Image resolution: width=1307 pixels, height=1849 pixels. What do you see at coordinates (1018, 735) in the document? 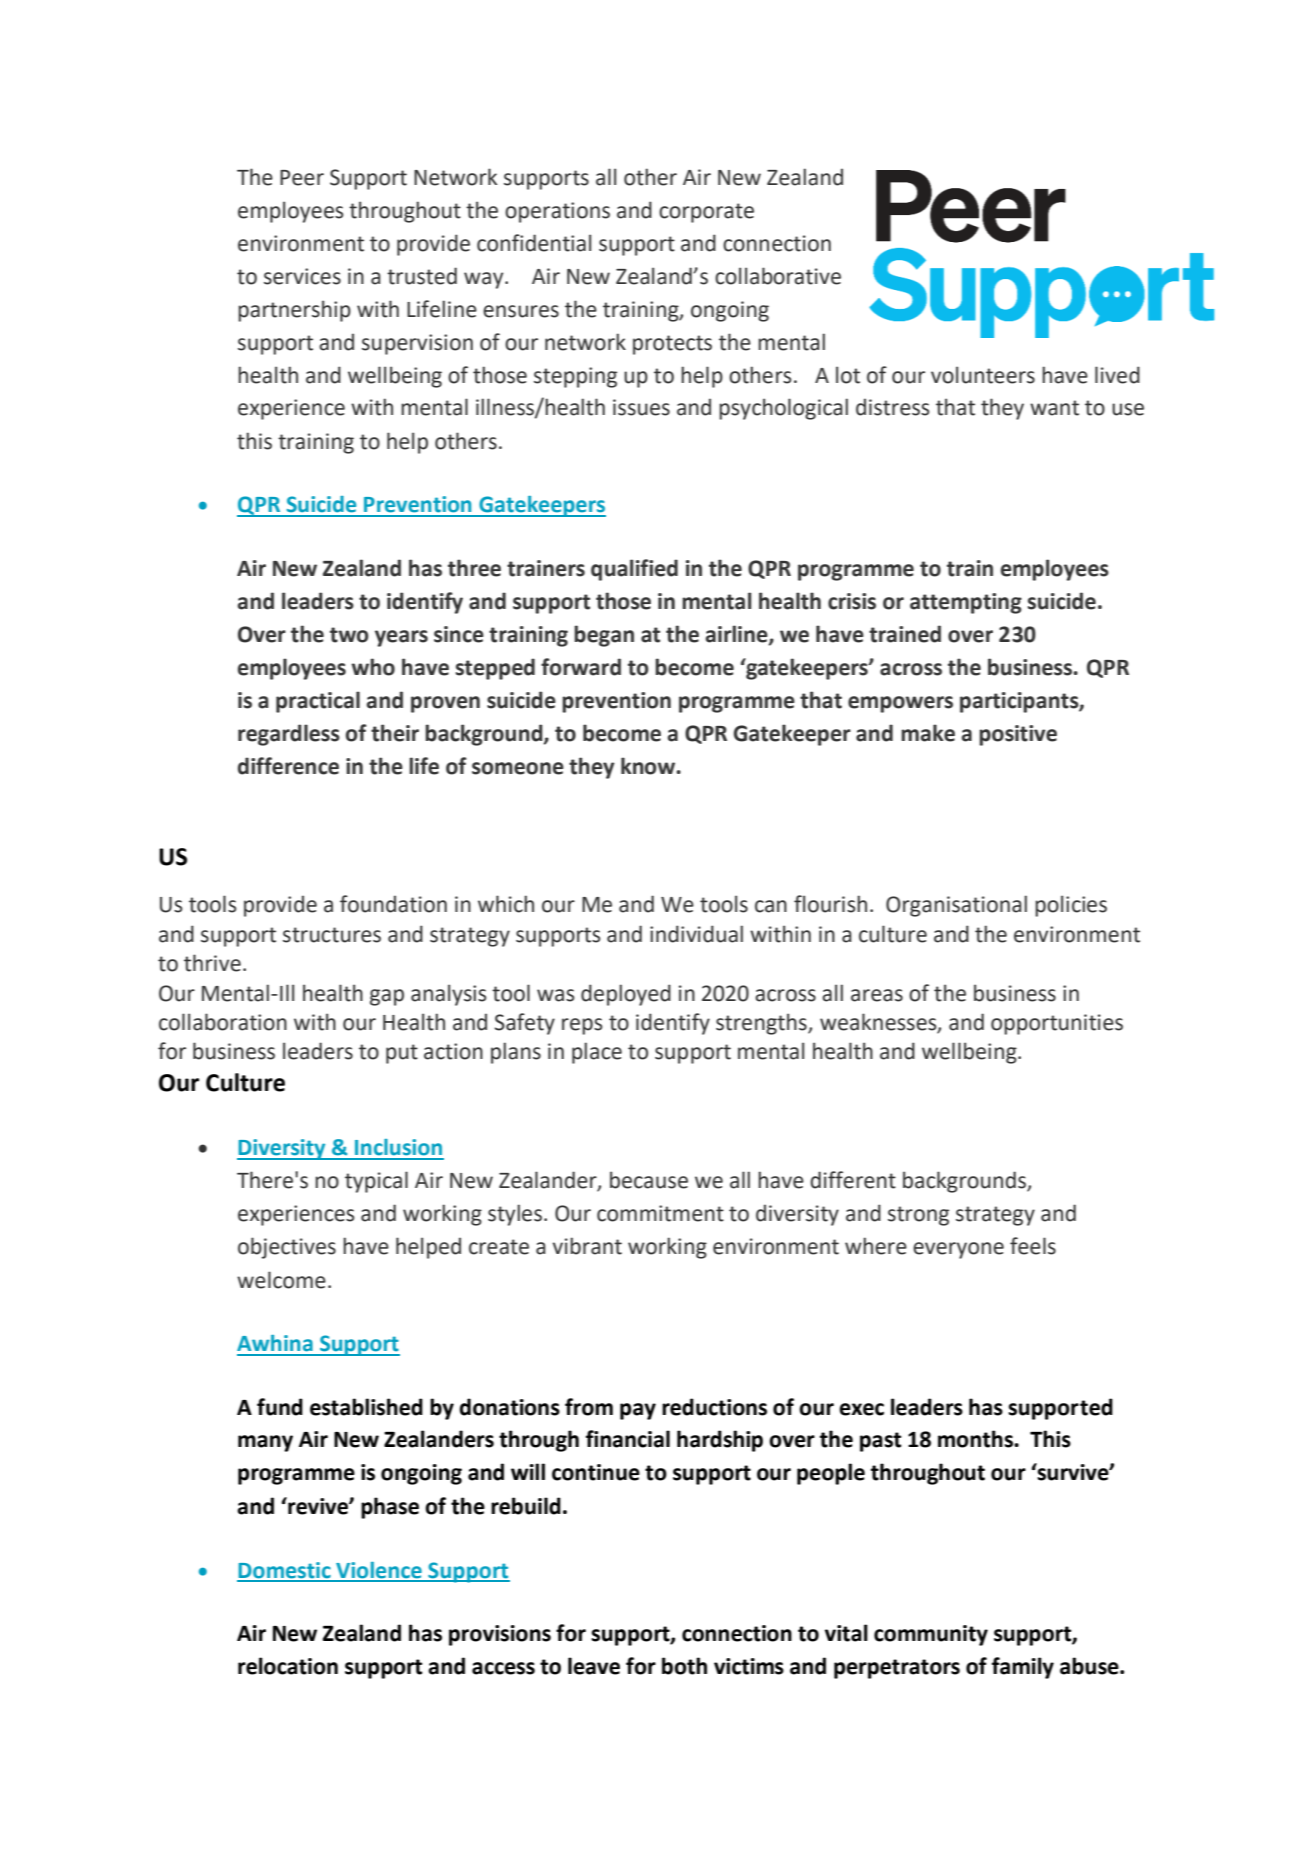
I see `positive` at bounding box center [1018, 735].
